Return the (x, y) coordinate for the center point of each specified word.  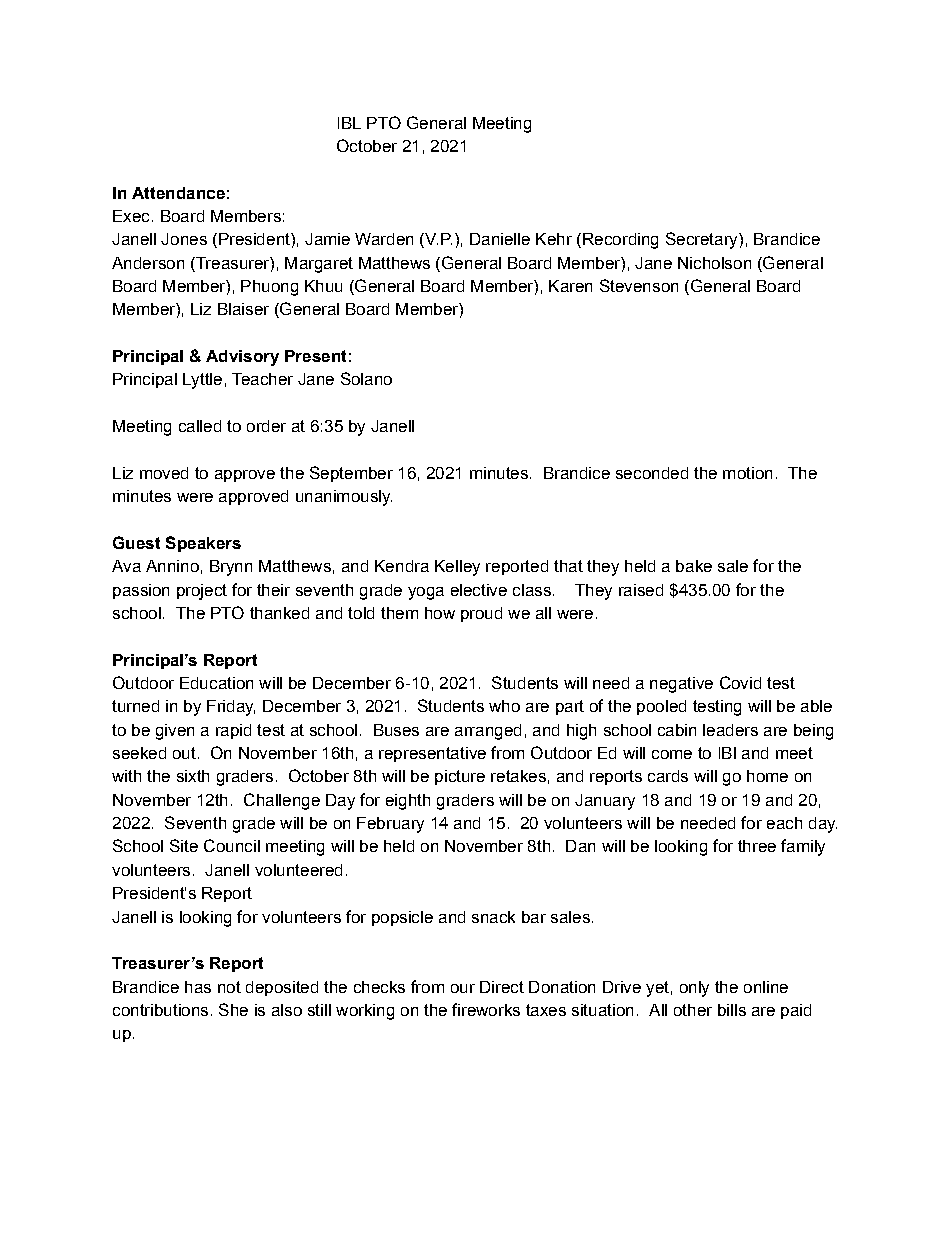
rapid (233, 731)
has (198, 987)
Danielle (500, 239)
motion (747, 473)
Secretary (703, 240)
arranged (488, 732)
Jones (184, 239)
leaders (730, 730)
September (351, 474)
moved (164, 473)
